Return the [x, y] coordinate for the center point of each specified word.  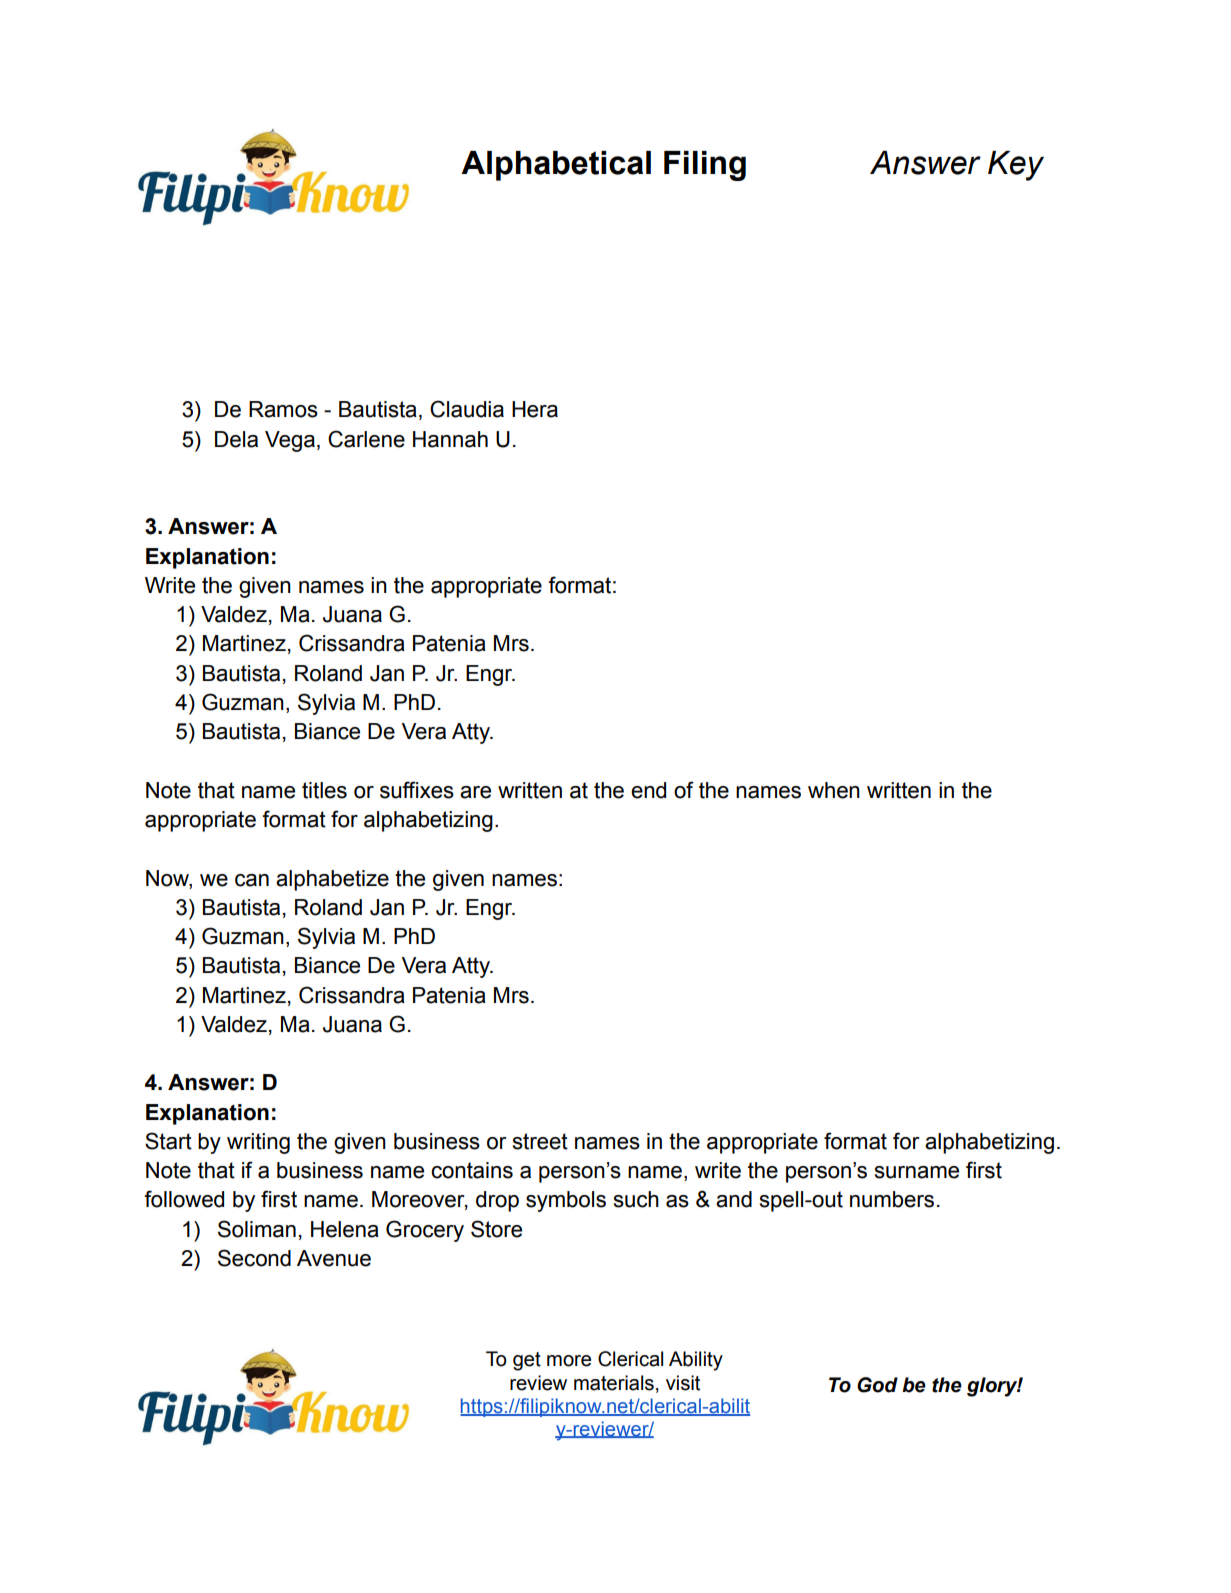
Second [254, 1258]
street [540, 1141]
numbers [892, 1199]
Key [1016, 166]
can [252, 880]
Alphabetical [556, 166]
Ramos [283, 409]
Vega [290, 441]
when [834, 790]
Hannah [450, 439]
